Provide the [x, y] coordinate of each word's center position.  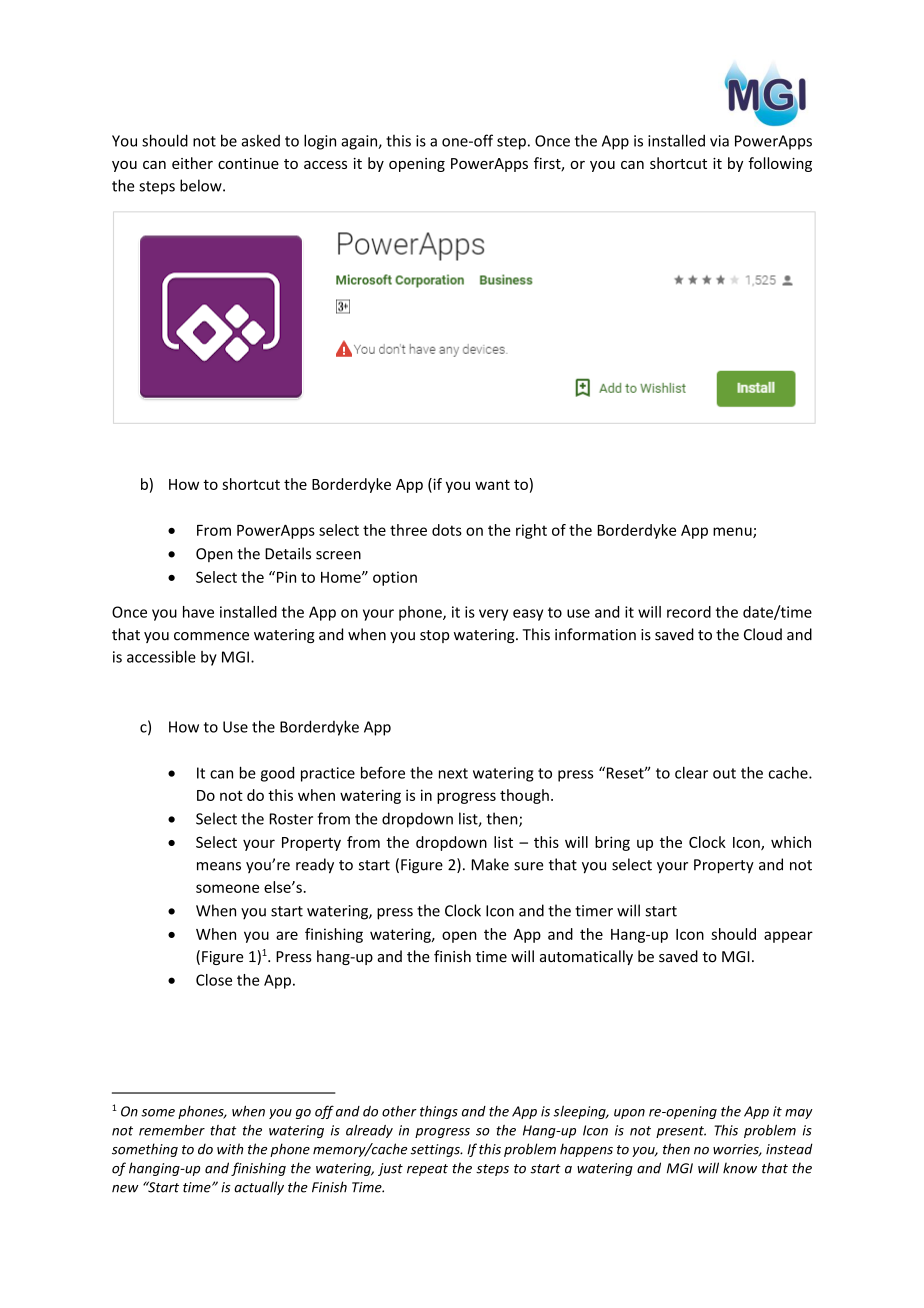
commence [211, 636]
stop [434, 636]
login [320, 142]
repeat [427, 1170]
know [740, 1168]
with [230, 1149]
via [719, 141]
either [192, 163]
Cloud [763, 634]
